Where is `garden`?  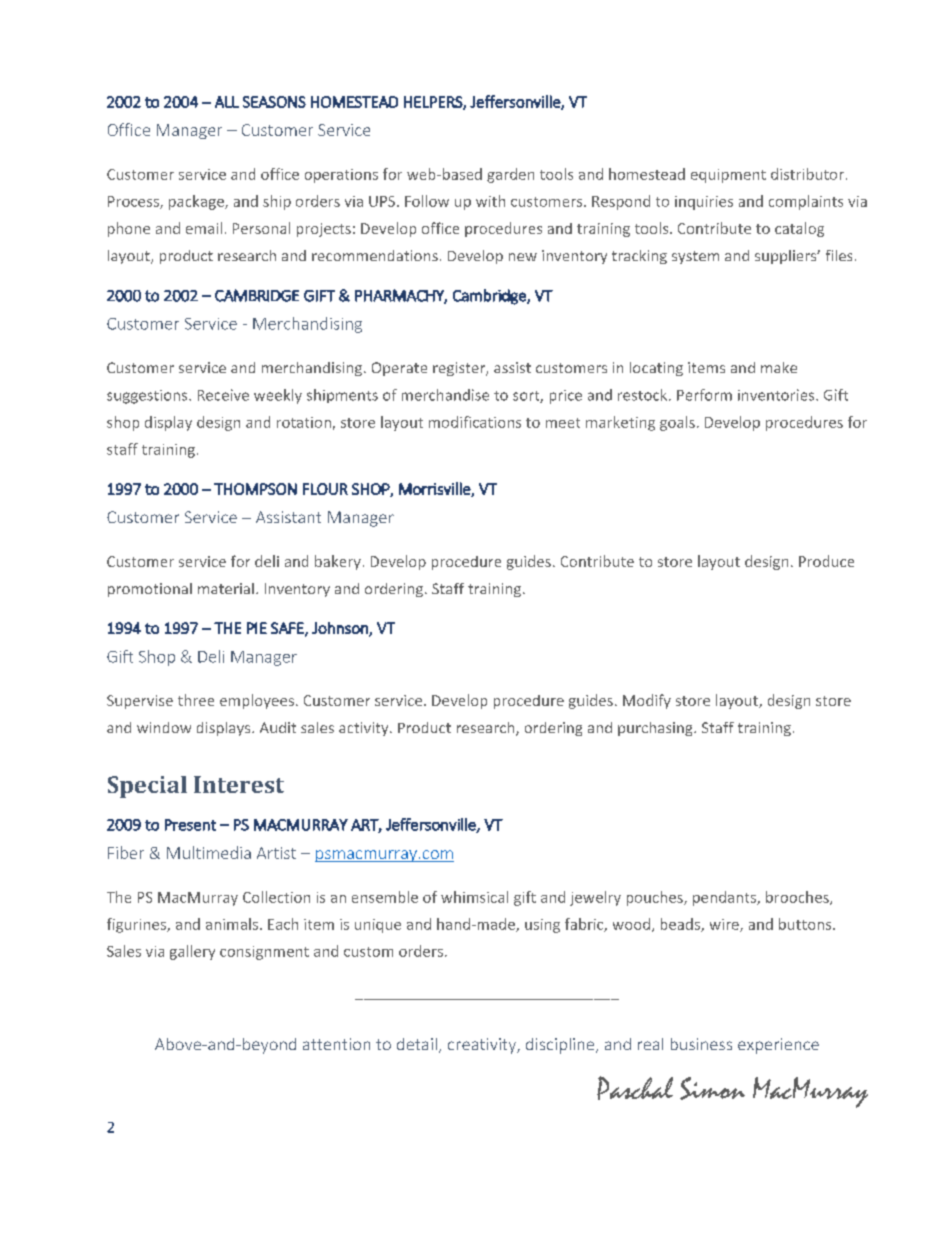 garden is located at coordinates (510, 175).
